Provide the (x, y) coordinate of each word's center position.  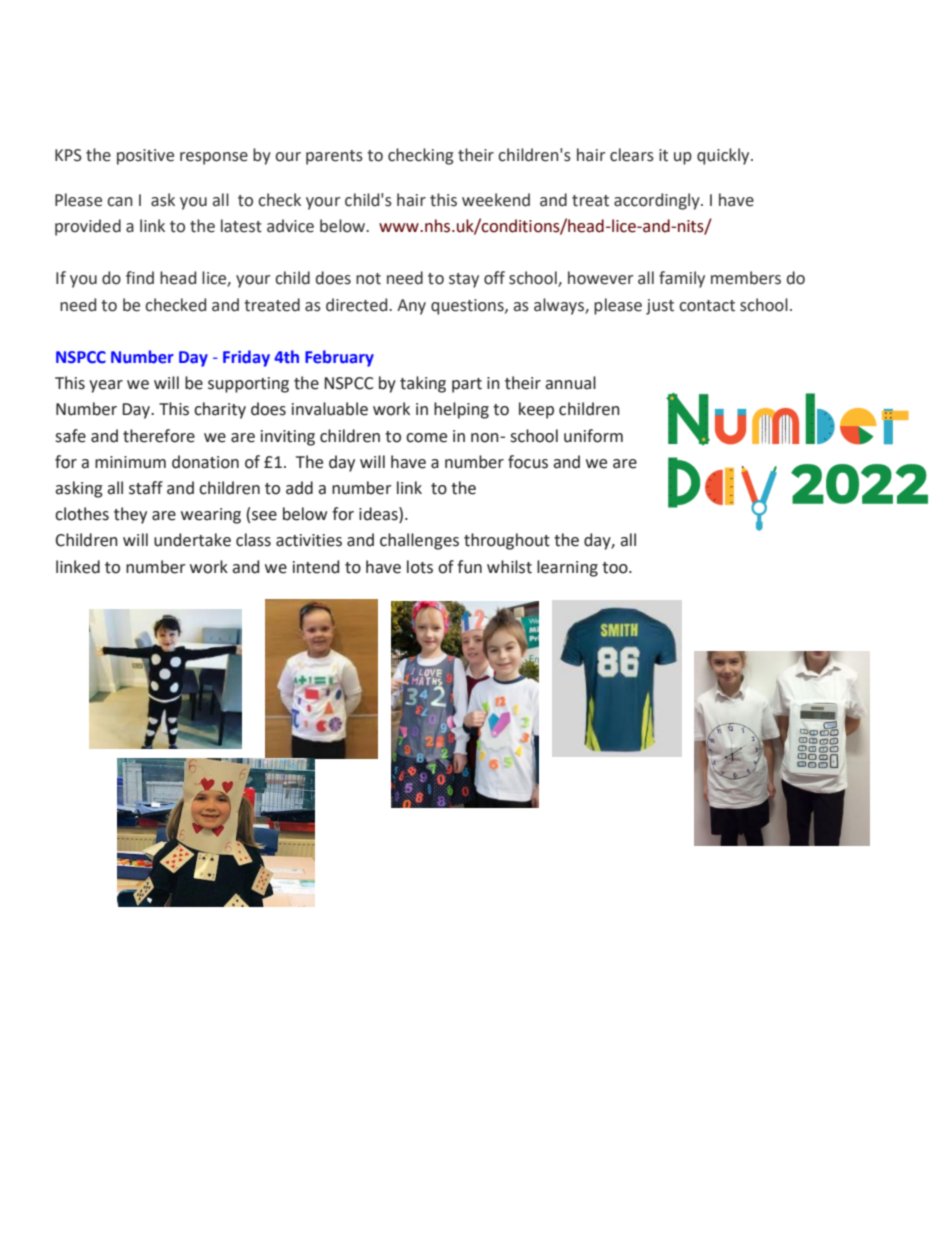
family (682, 279)
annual (570, 383)
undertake (192, 540)
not (368, 279)
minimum (130, 462)
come (426, 438)
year (106, 386)
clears (632, 155)
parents (334, 157)
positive (145, 157)
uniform (593, 436)
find (140, 278)
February (339, 358)
